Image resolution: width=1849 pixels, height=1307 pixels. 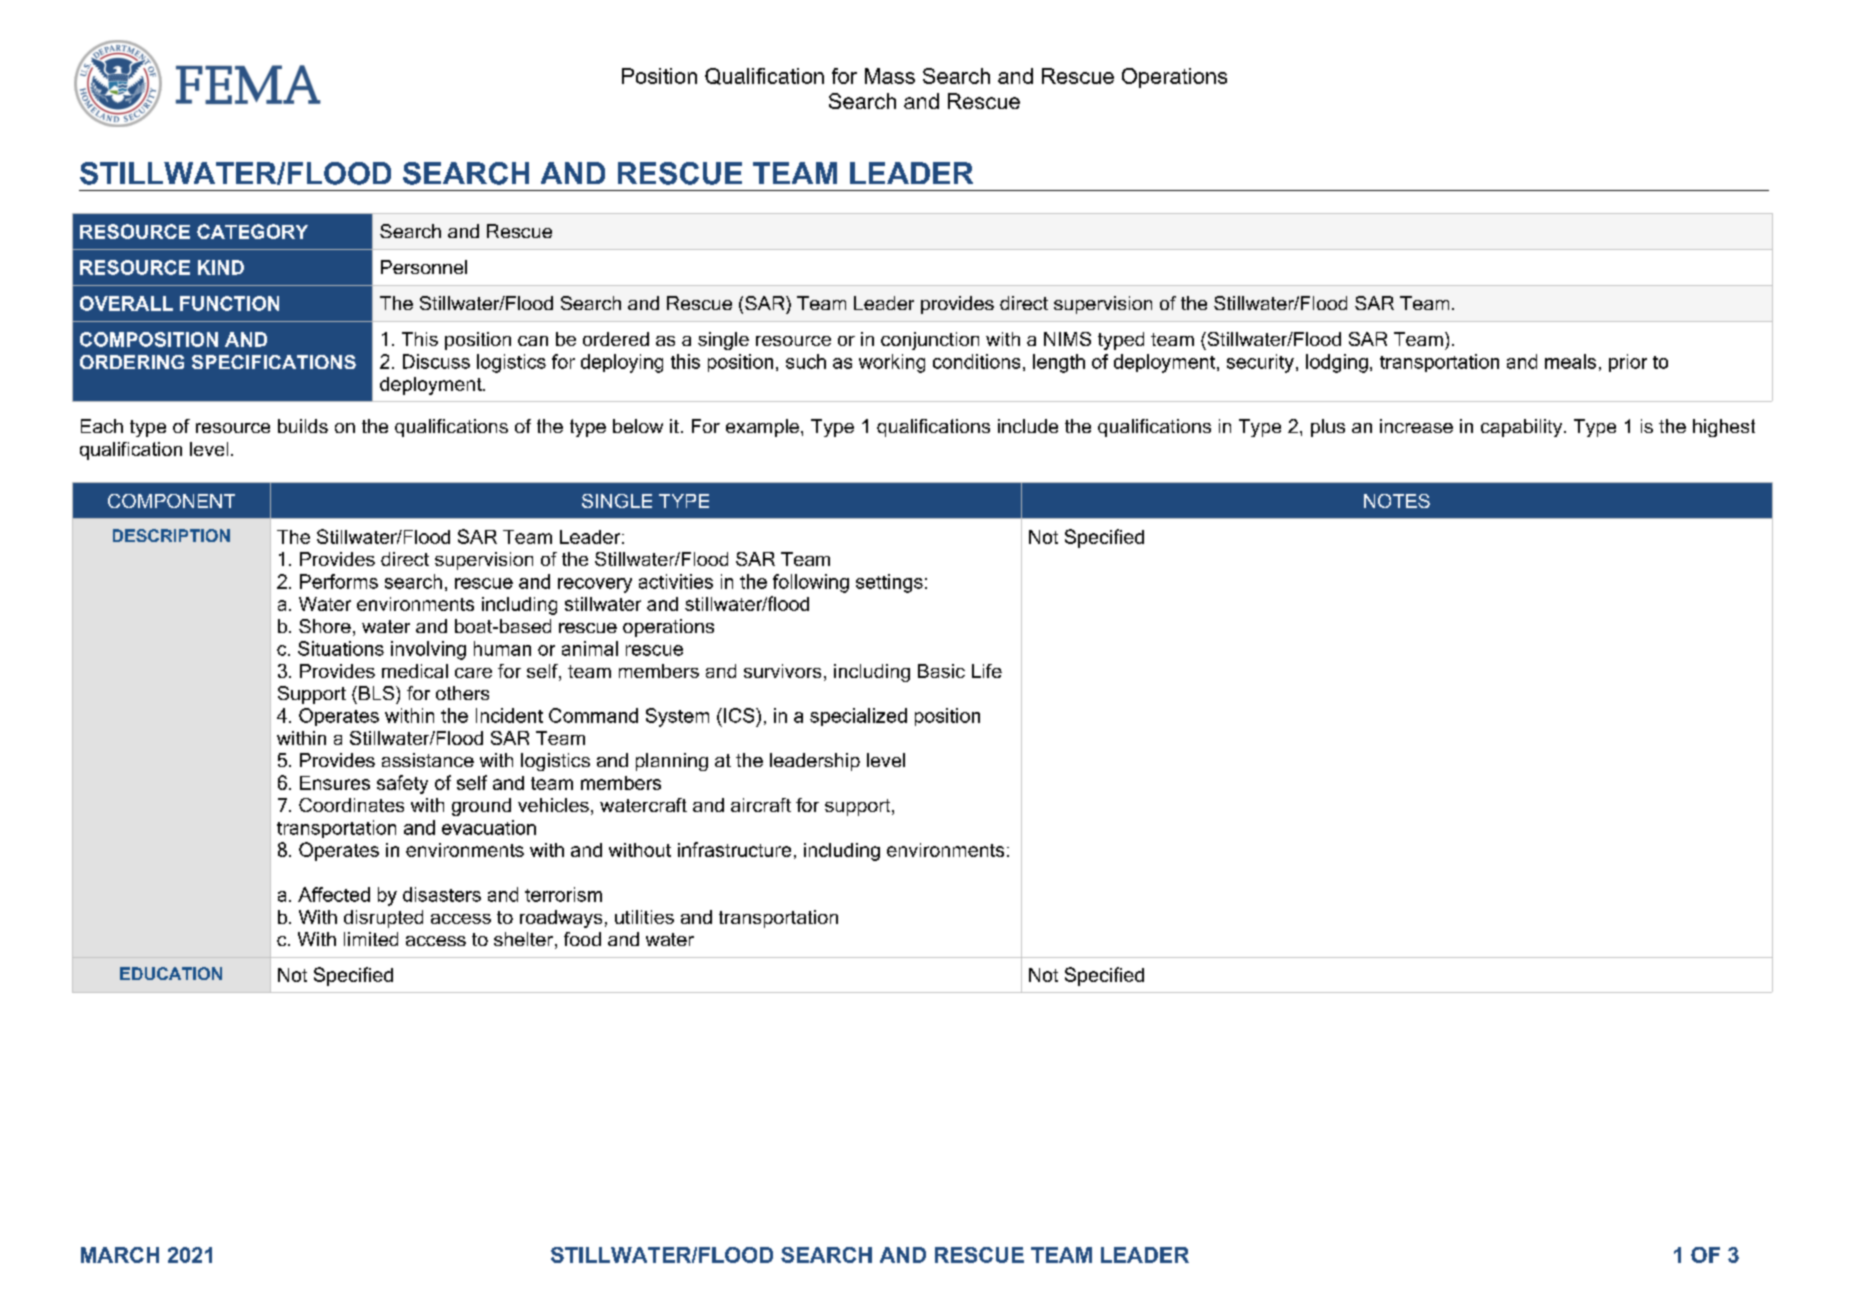 I want to click on Mass, so click(x=890, y=76).
